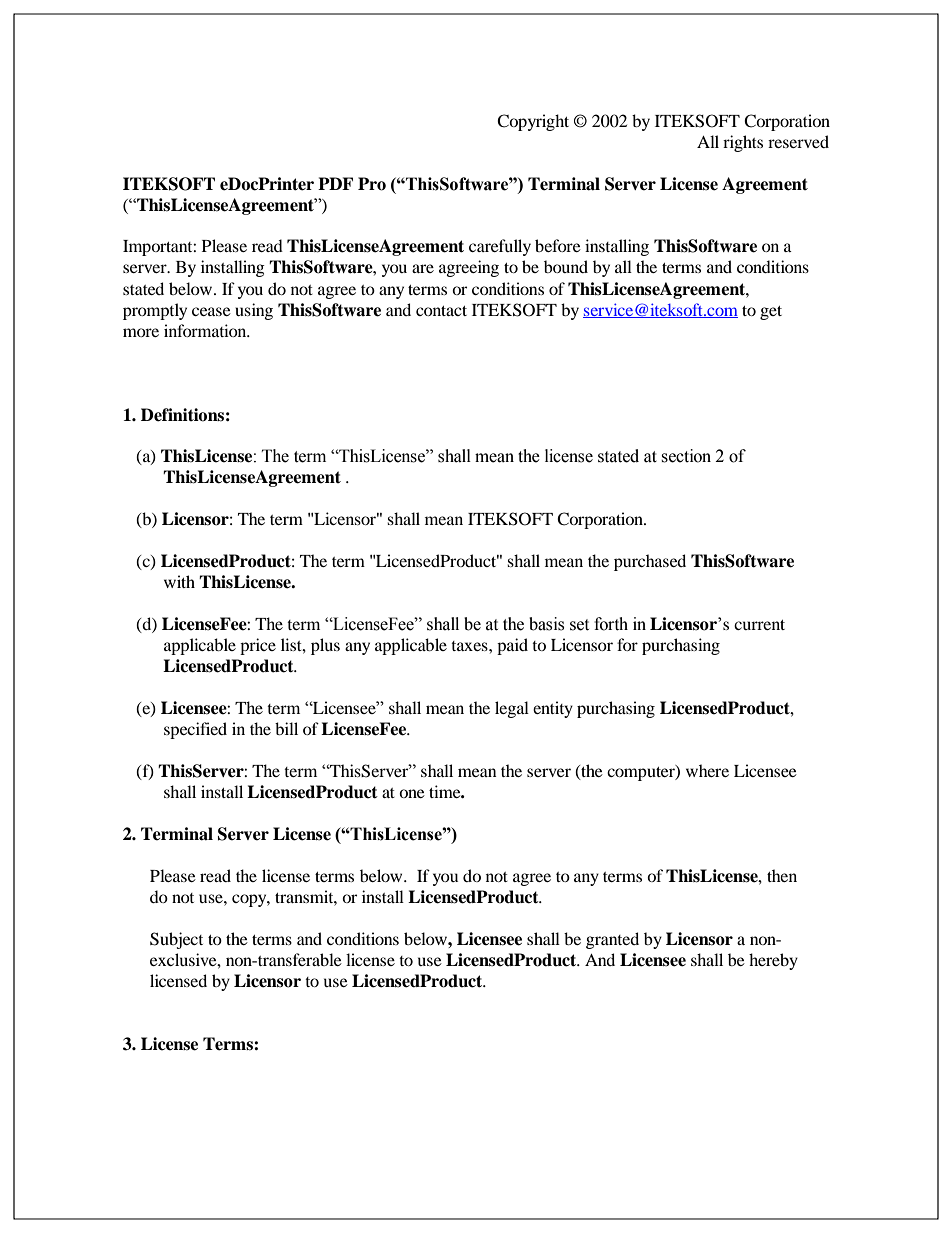  What do you see at coordinates (206, 330) in the screenshot?
I see `information` at bounding box center [206, 330].
